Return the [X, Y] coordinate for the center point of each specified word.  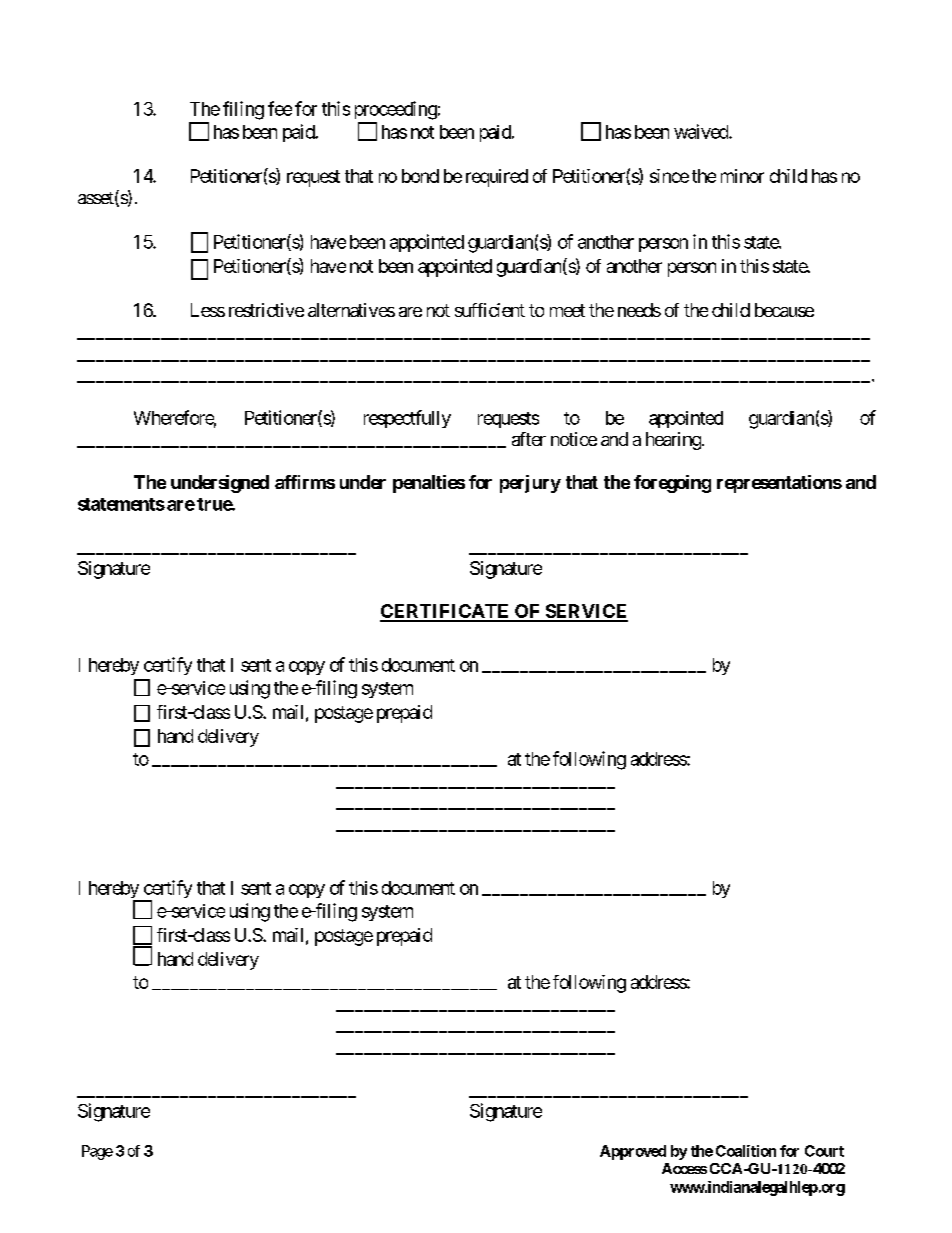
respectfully [407, 419]
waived [702, 131]
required [497, 178]
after [529, 439]
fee [280, 108]
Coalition [746, 1151]
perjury [530, 484]
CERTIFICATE [446, 612]
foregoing [672, 484]
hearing [673, 441]
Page [97, 1152]
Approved [633, 1152]
